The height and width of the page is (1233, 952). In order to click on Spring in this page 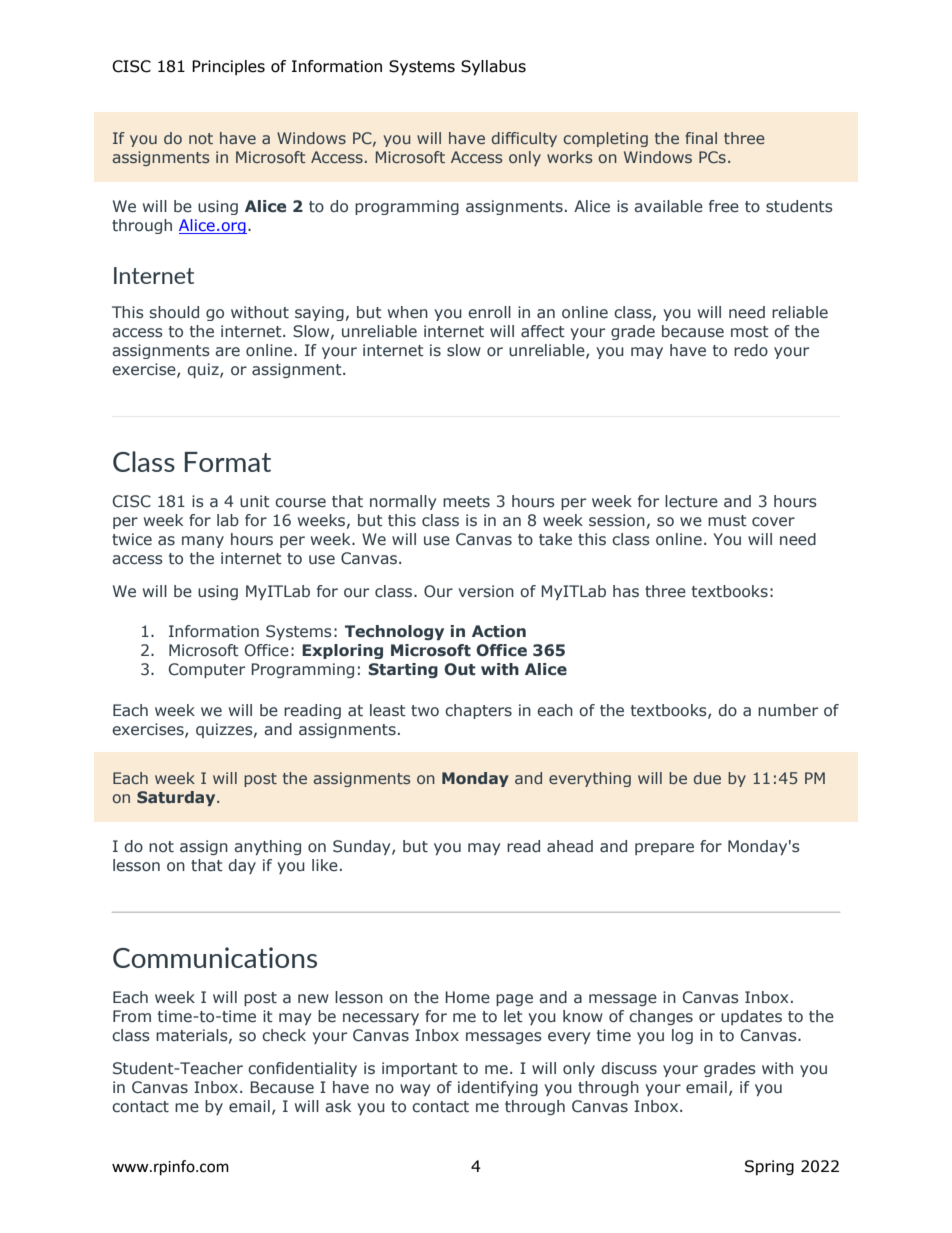, I will do `click(769, 1167)`.
